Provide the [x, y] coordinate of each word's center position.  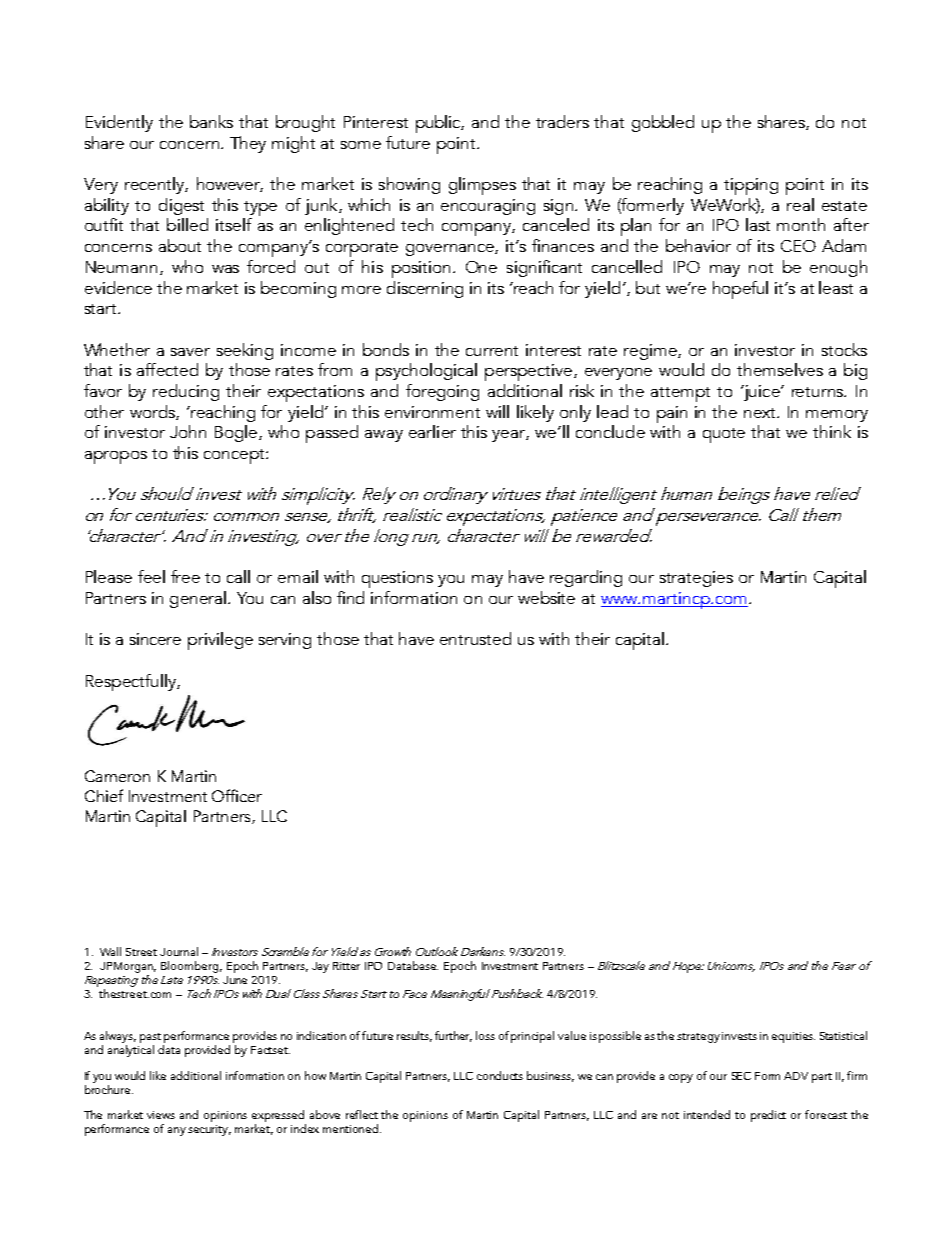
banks [211, 121]
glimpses [482, 186]
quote [724, 435]
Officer [237, 795]
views [161, 1115]
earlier [432, 431]
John [188, 431]
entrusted [475, 638]
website [546, 597]
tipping [751, 186]
